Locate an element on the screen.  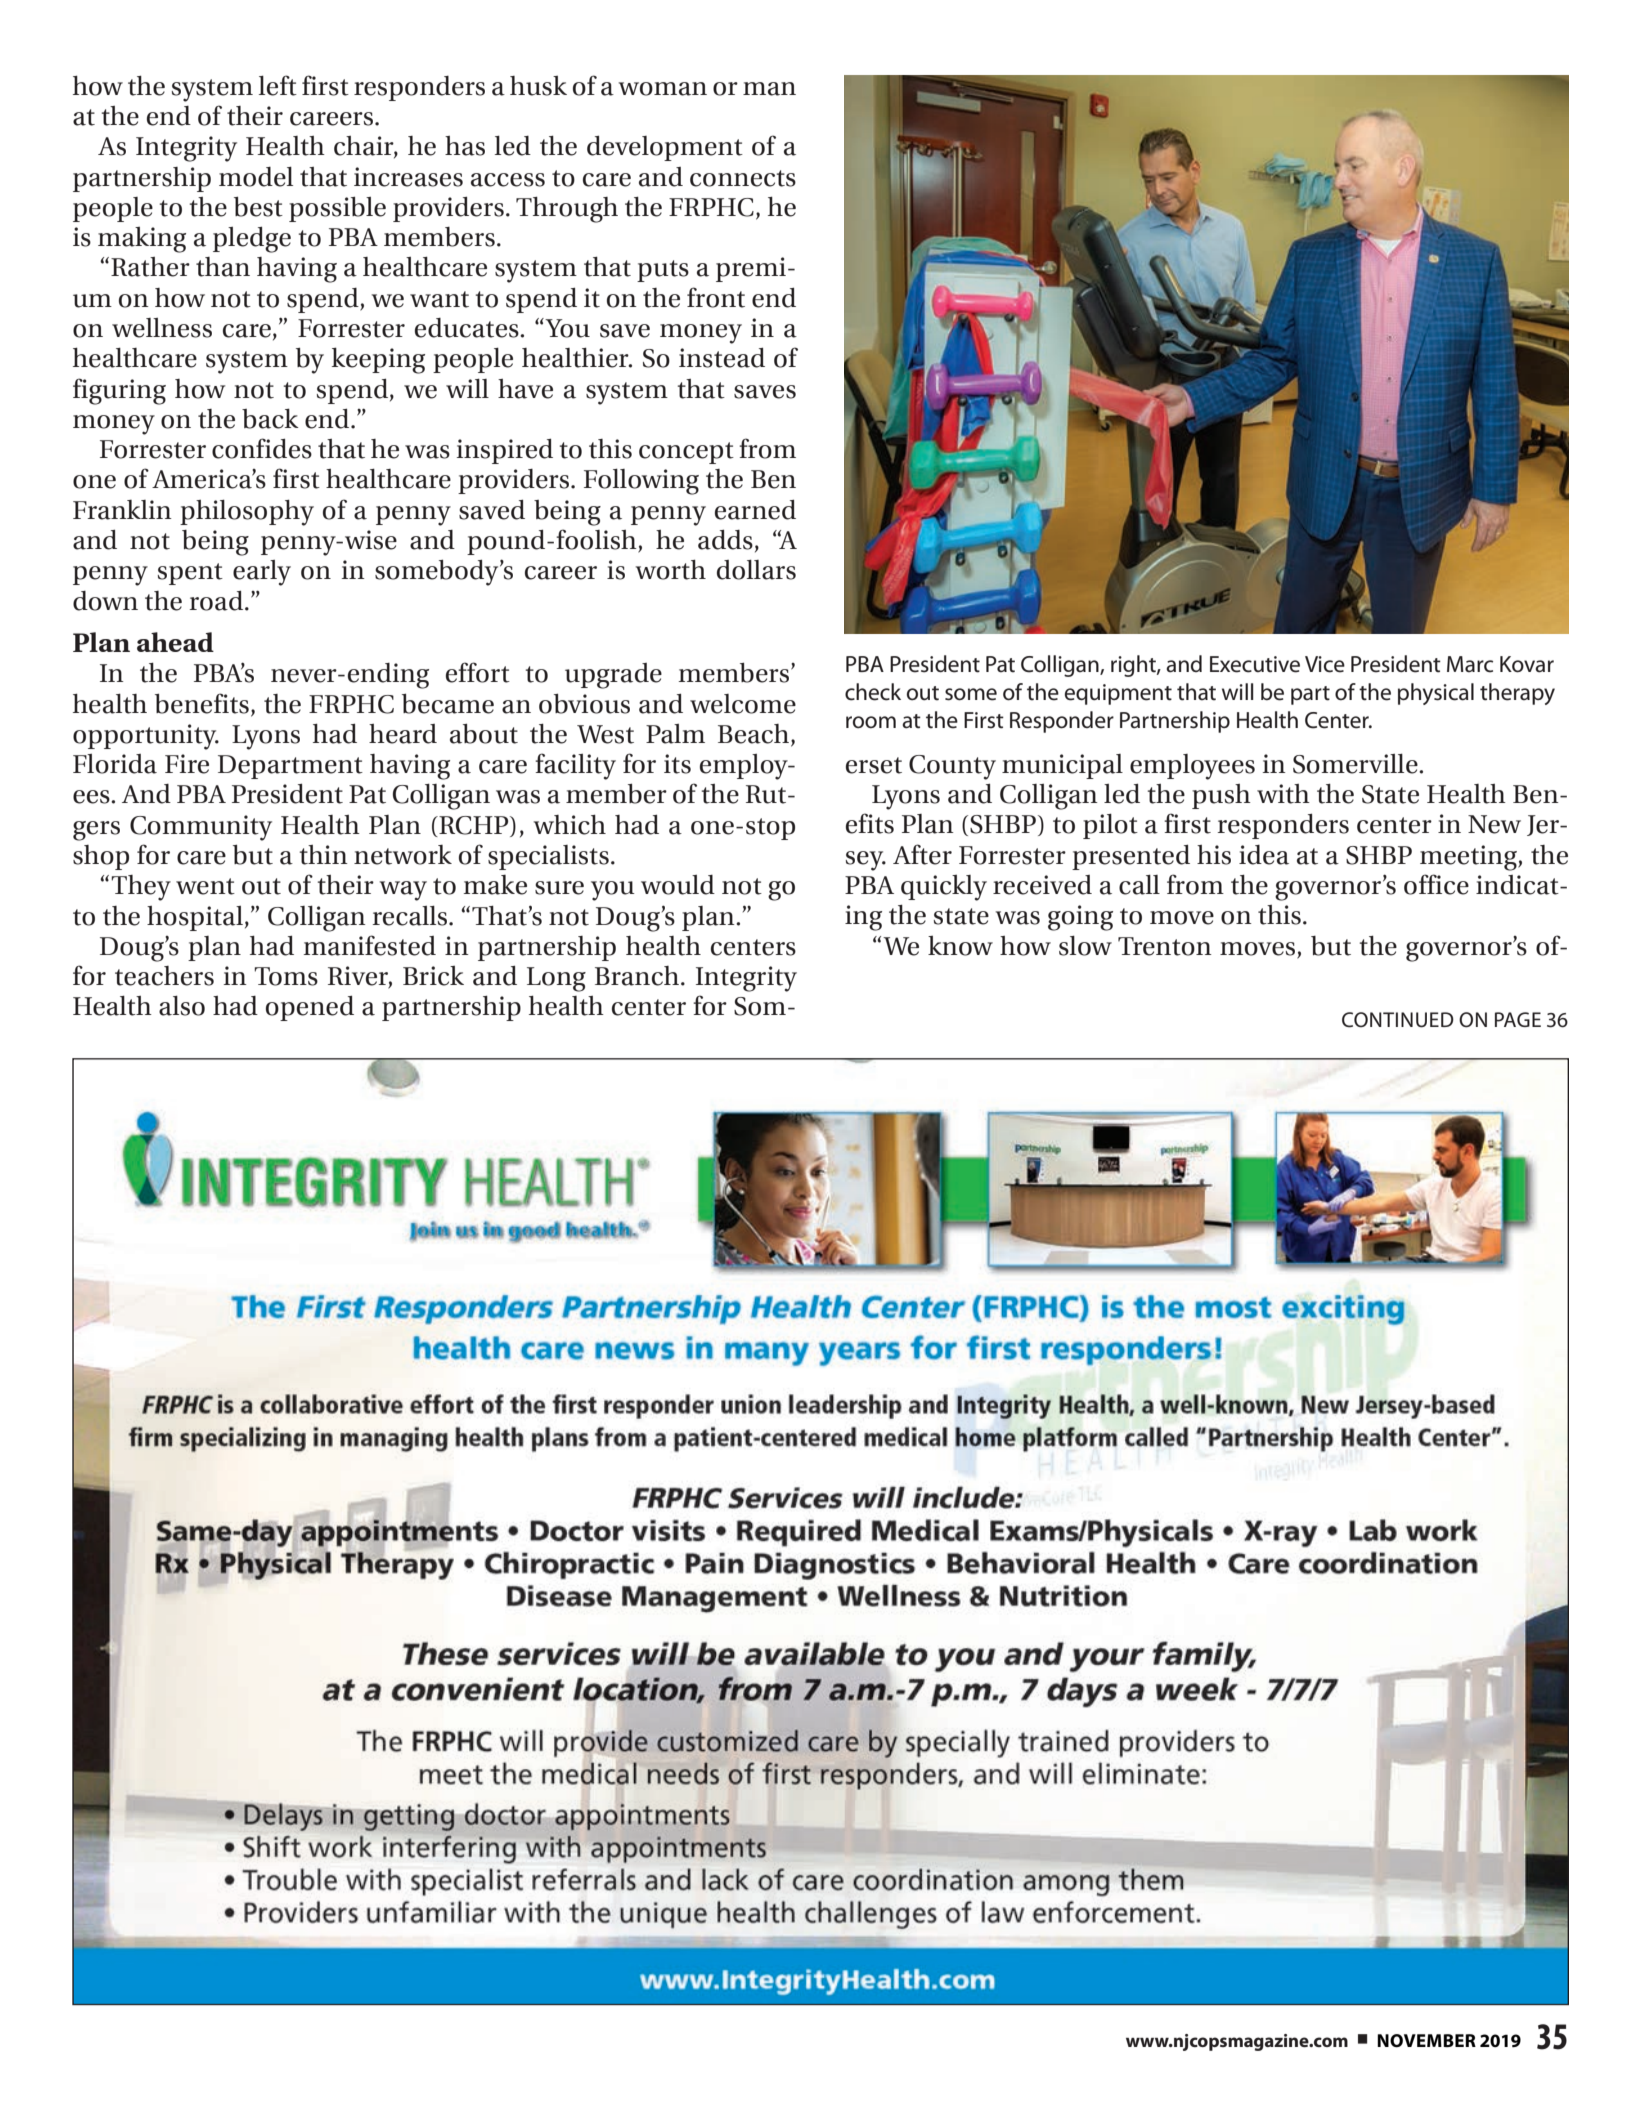
Fire is located at coordinates (187, 764).
